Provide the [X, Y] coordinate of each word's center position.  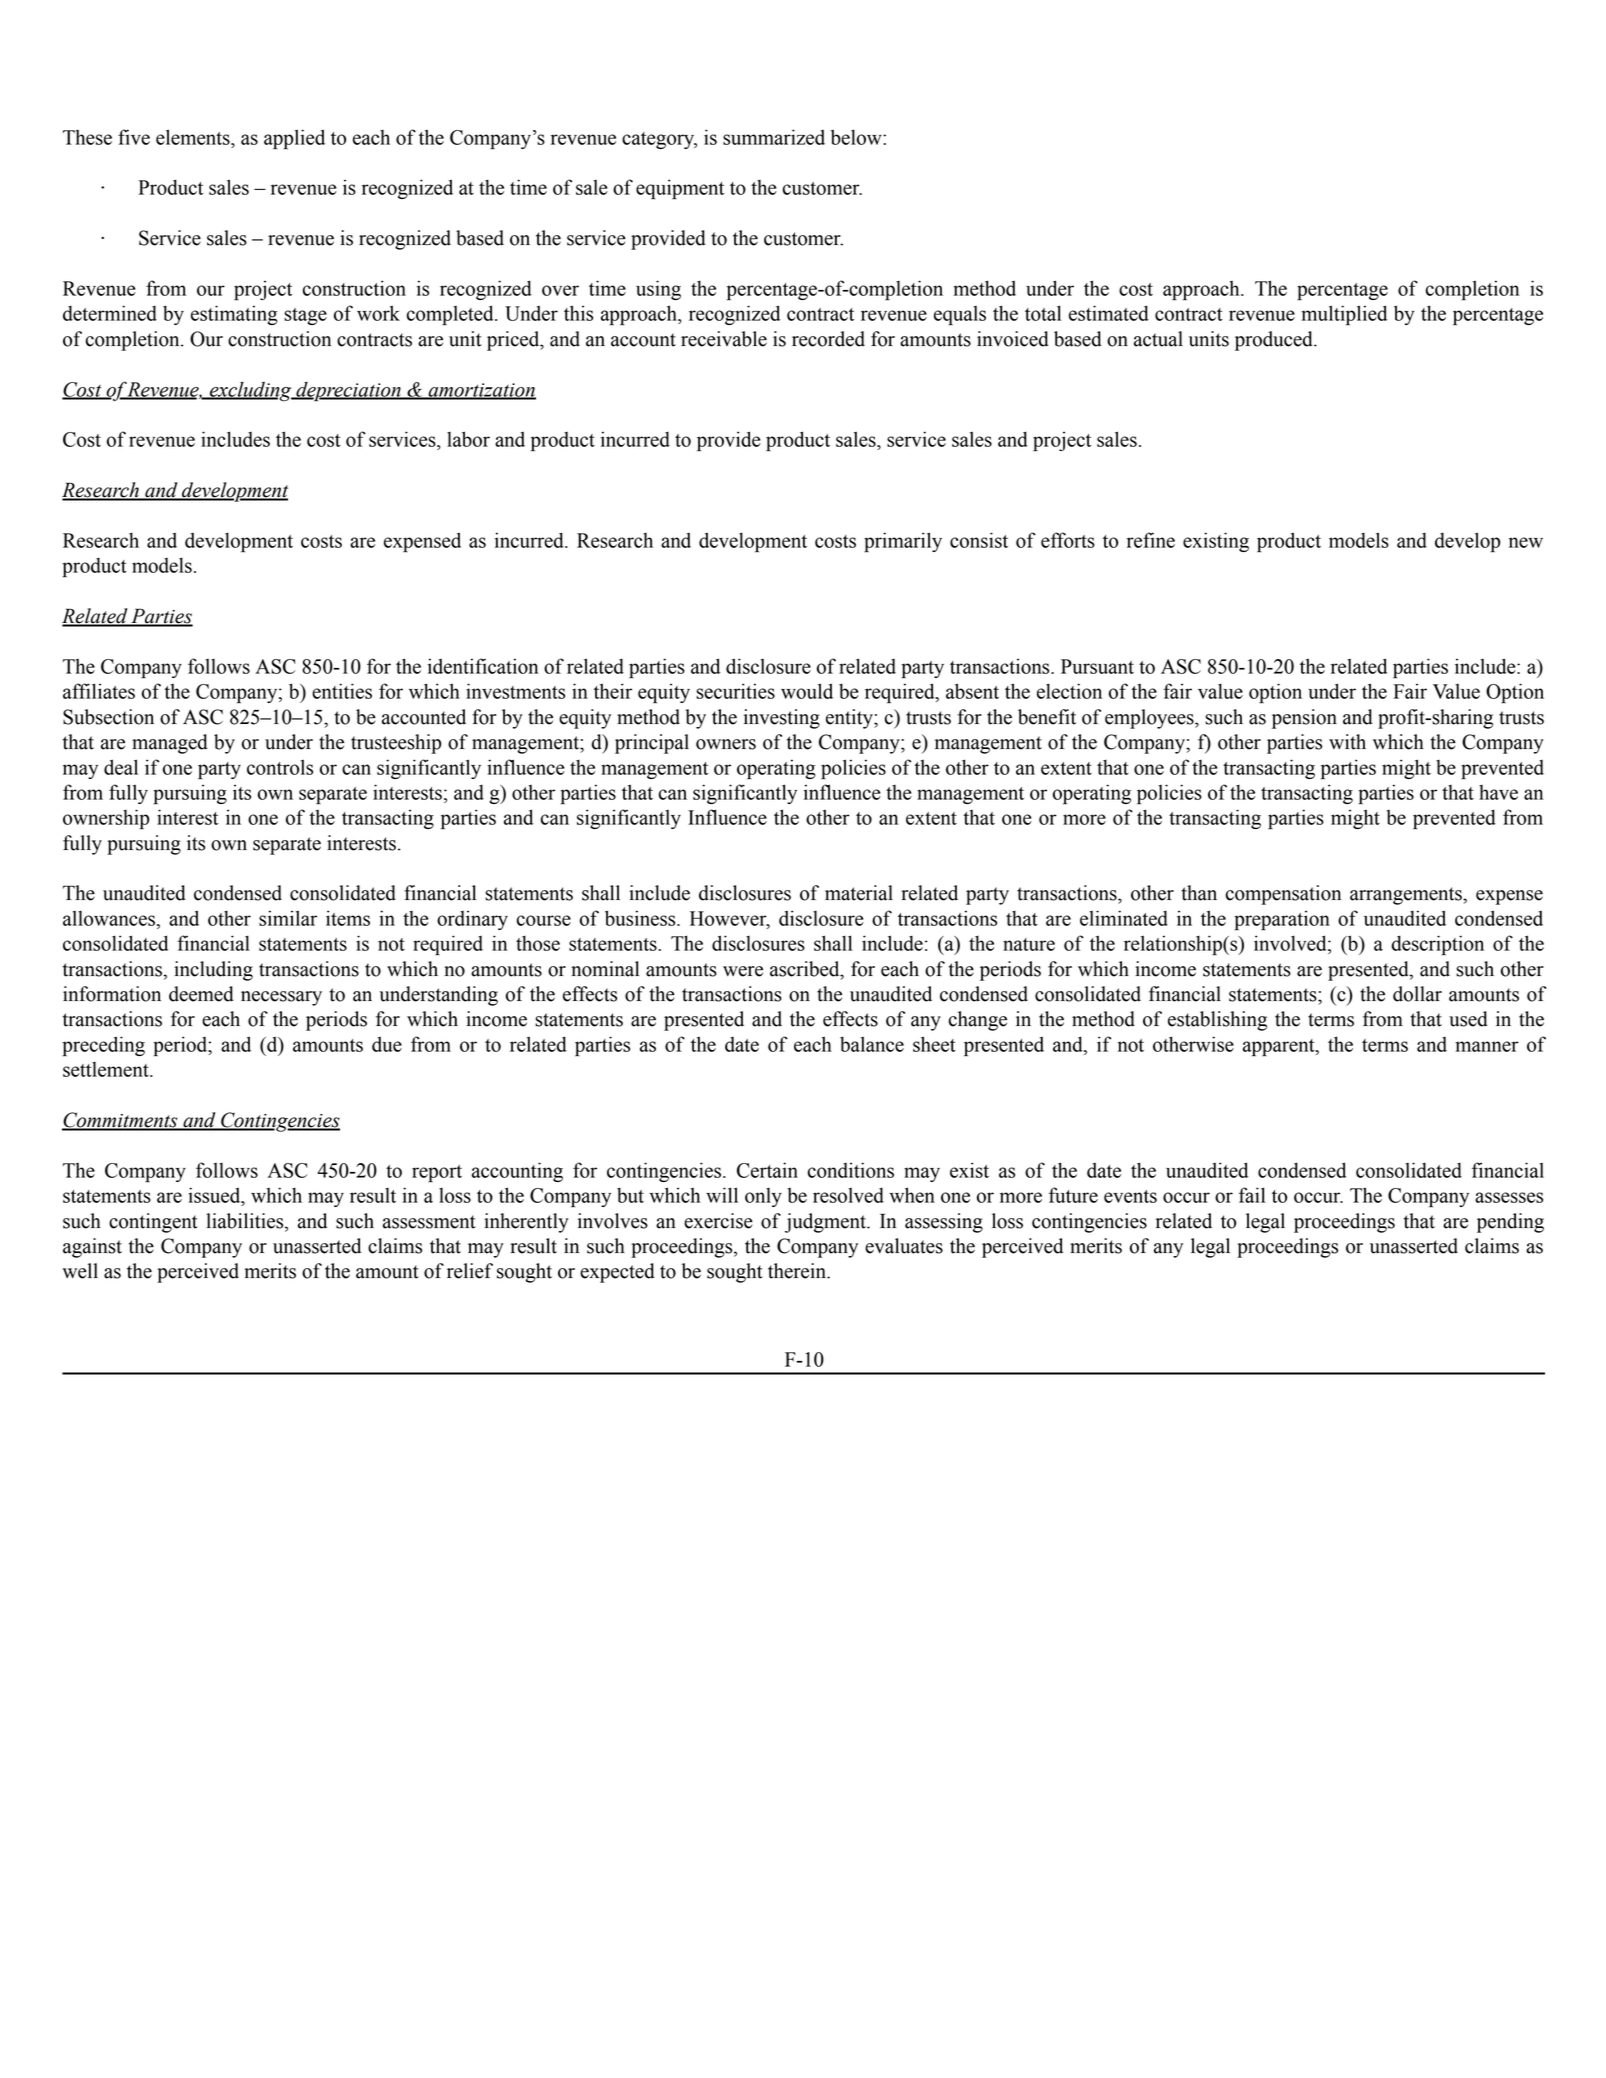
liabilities [246, 1222]
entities [342, 691]
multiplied [1344, 315]
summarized [774, 137]
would [807, 691]
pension [1304, 719]
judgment [826, 1223]
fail [1252, 1195]
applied [294, 139]
